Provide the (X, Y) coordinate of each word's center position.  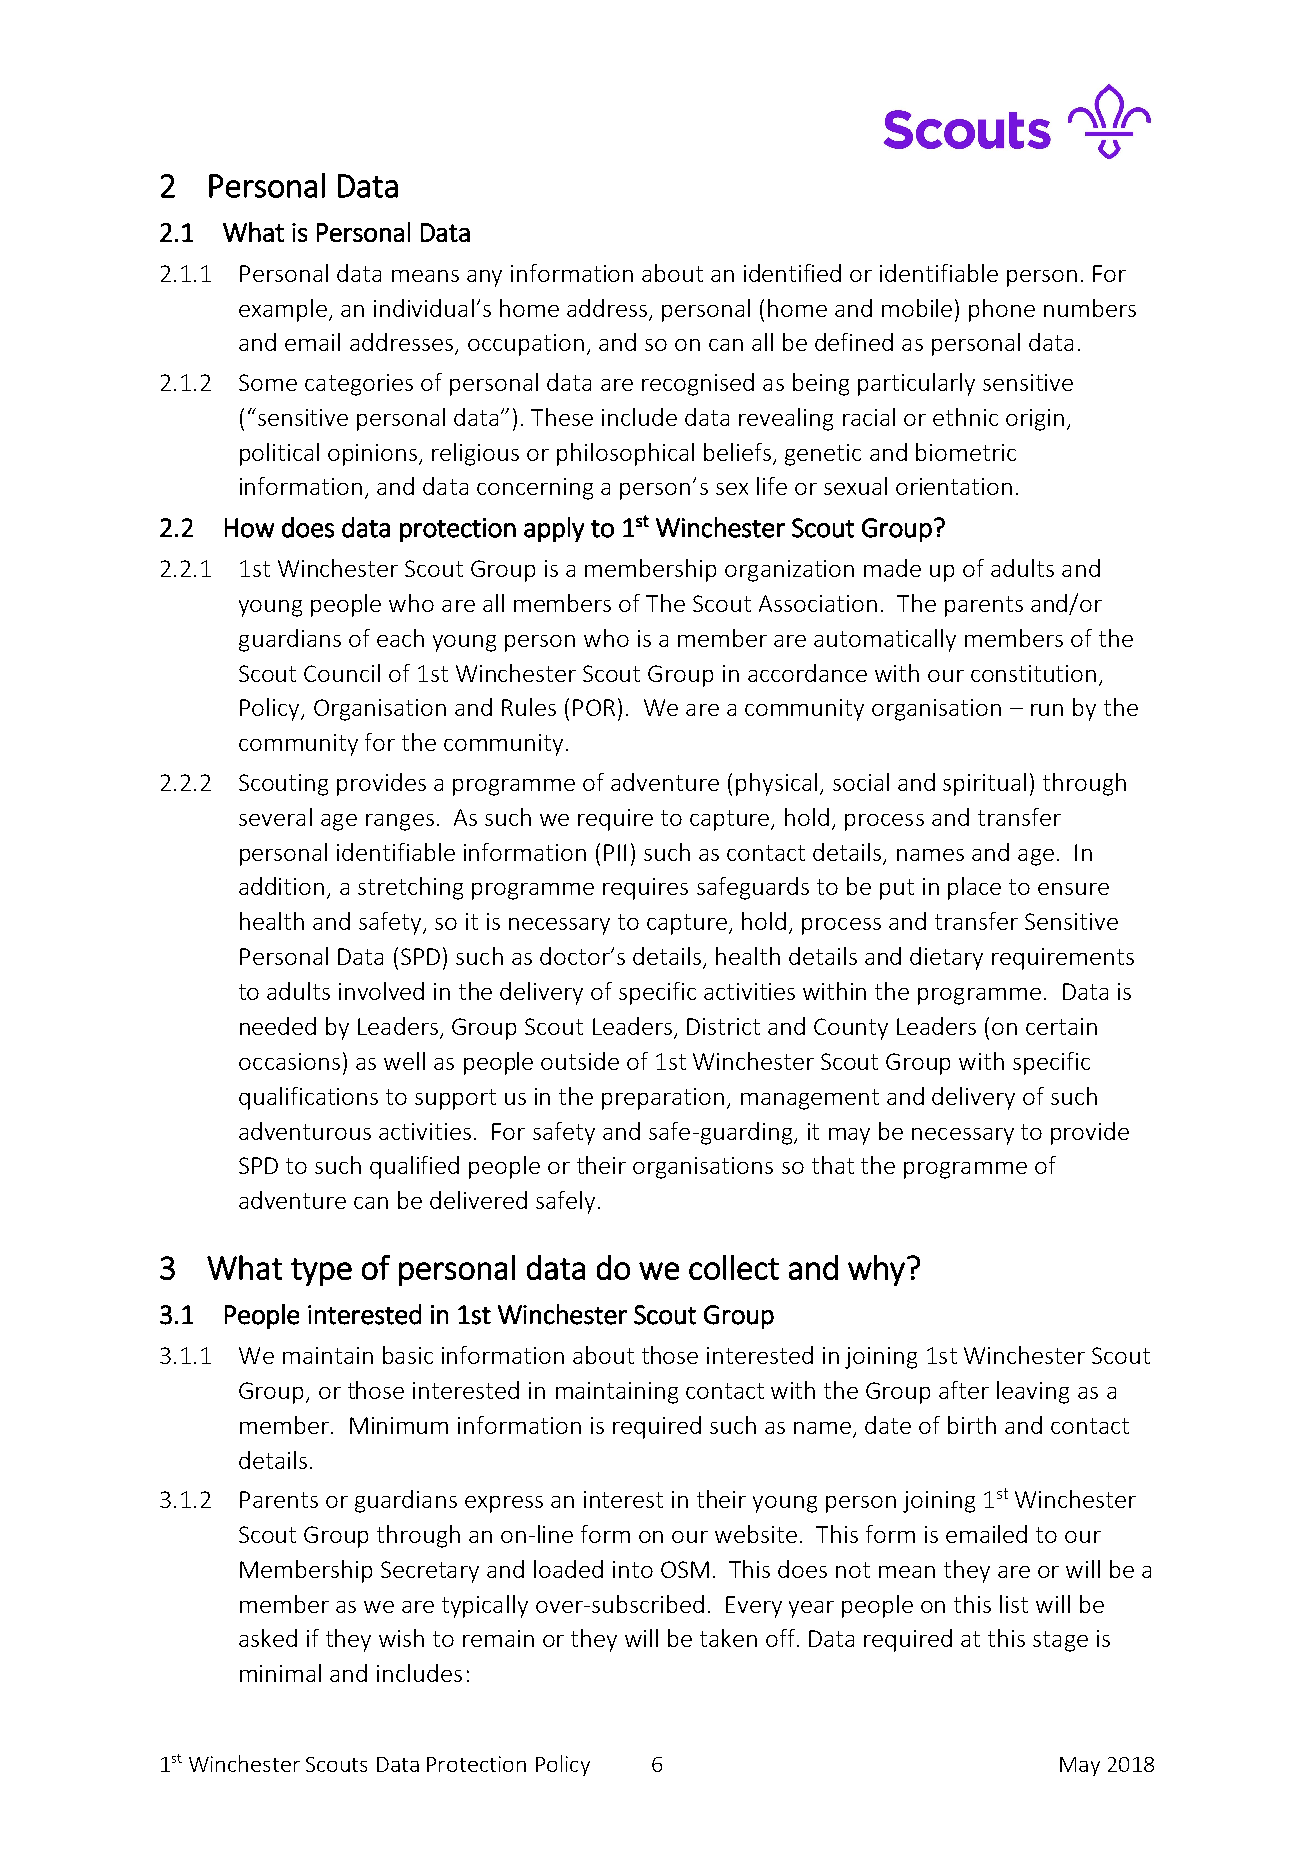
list (1014, 1604)
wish (401, 1638)
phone (1002, 310)
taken (728, 1638)
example (284, 310)
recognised (698, 384)
